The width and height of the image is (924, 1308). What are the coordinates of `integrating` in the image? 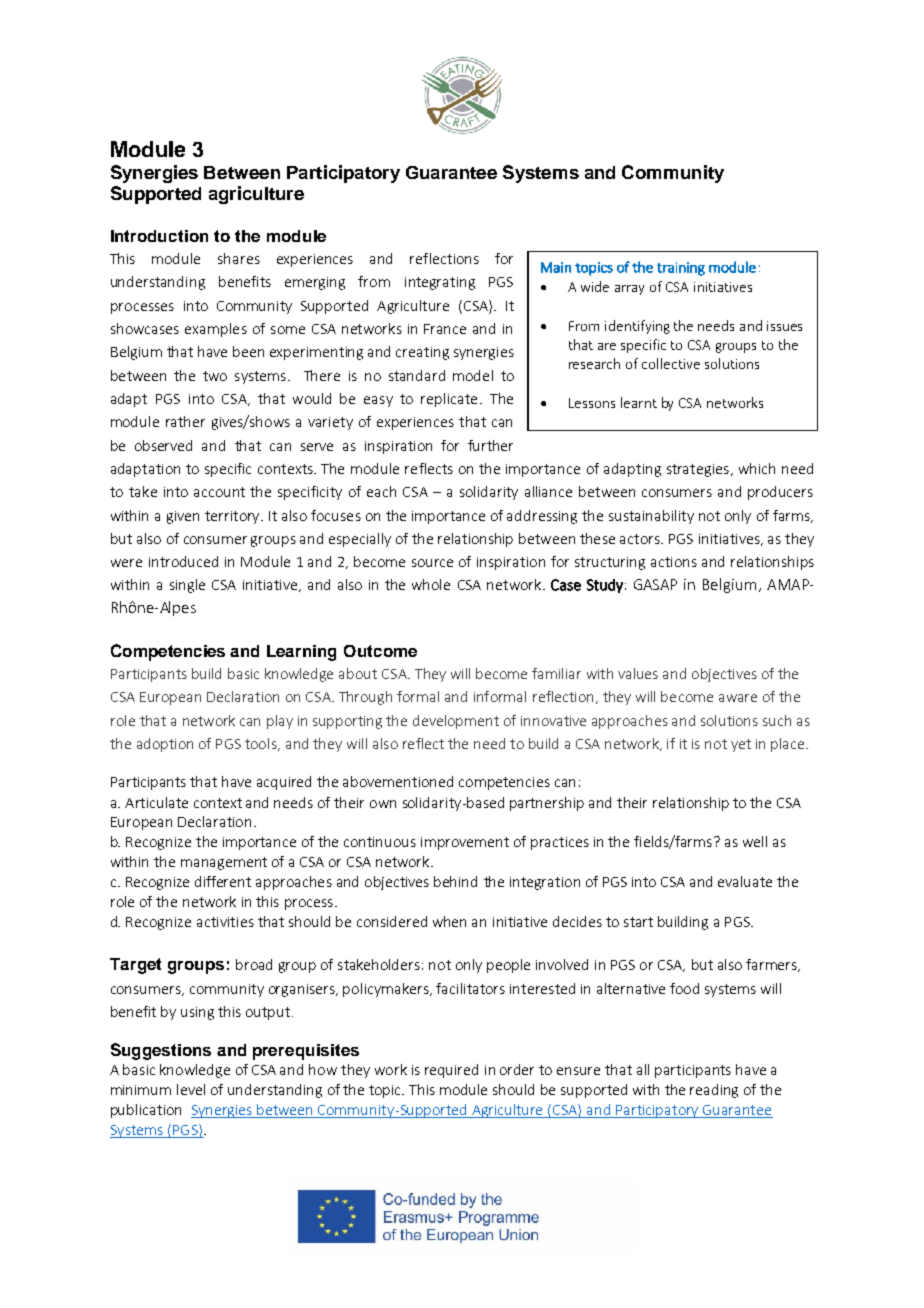 It's located at (440, 283).
